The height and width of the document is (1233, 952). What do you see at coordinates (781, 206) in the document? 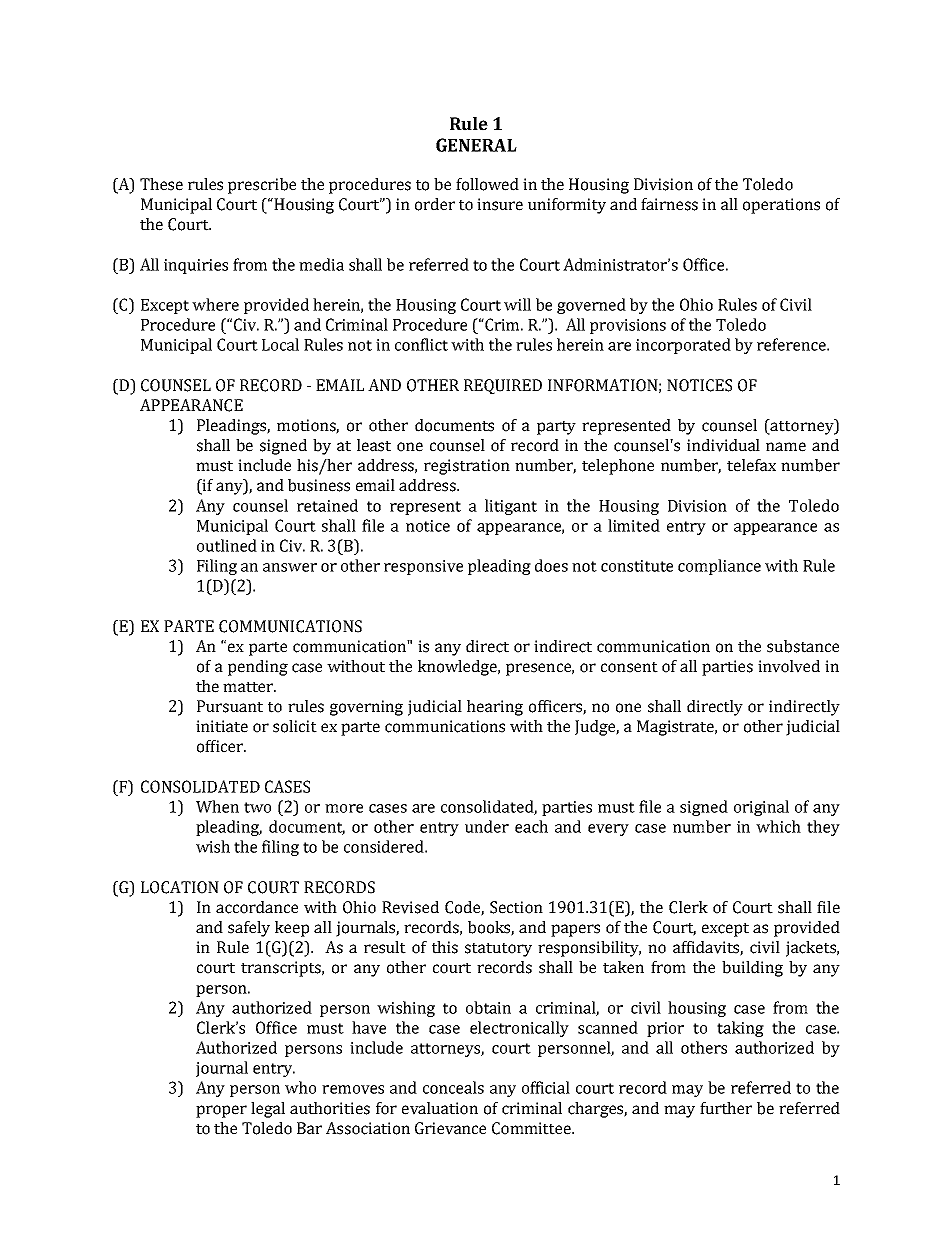
I see `operations` at bounding box center [781, 206].
